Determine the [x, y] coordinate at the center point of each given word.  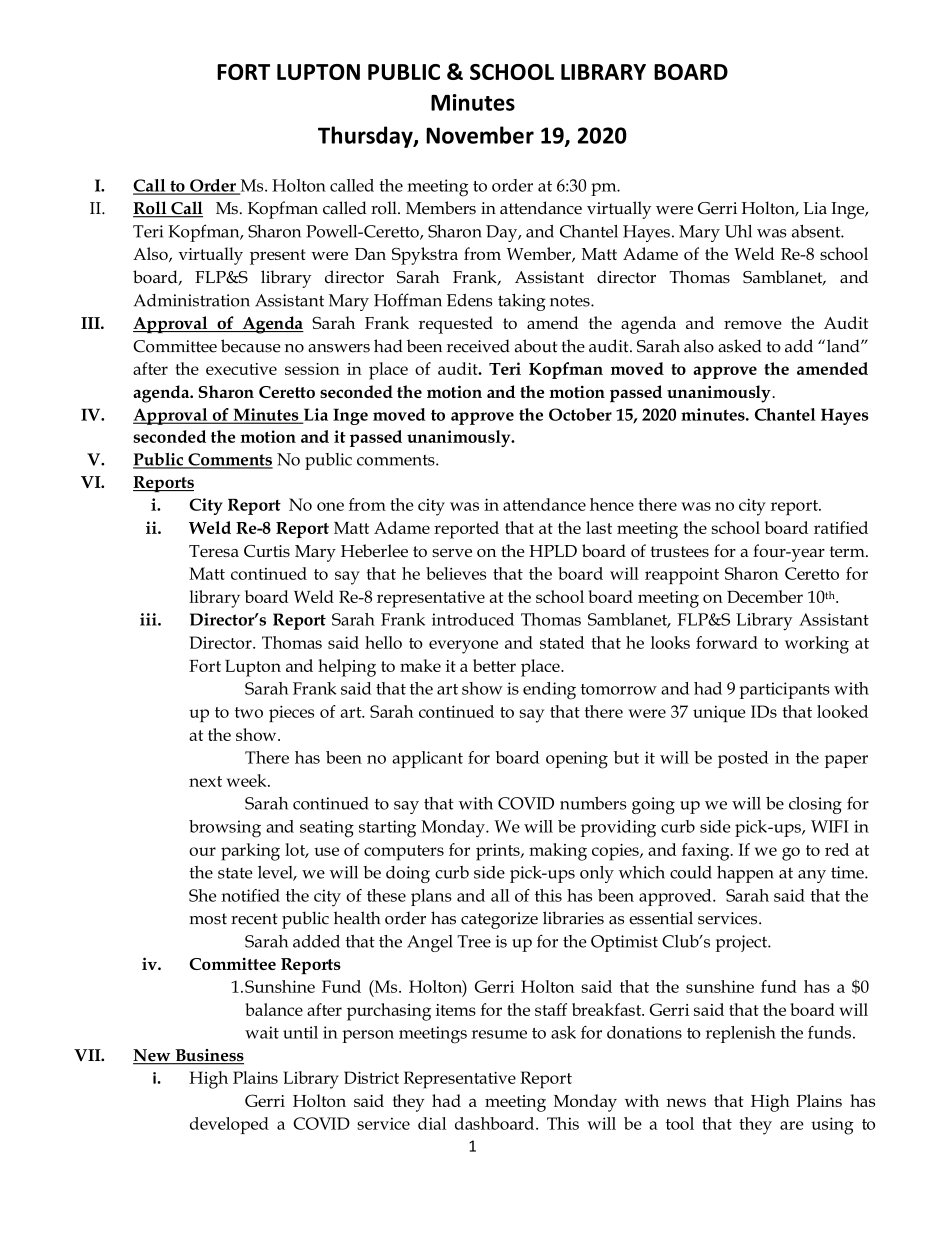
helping [347, 668]
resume [499, 1034]
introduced [473, 619]
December [765, 596]
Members [441, 208]
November [480, 135]
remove [753, 324]
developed [229, 1125]
